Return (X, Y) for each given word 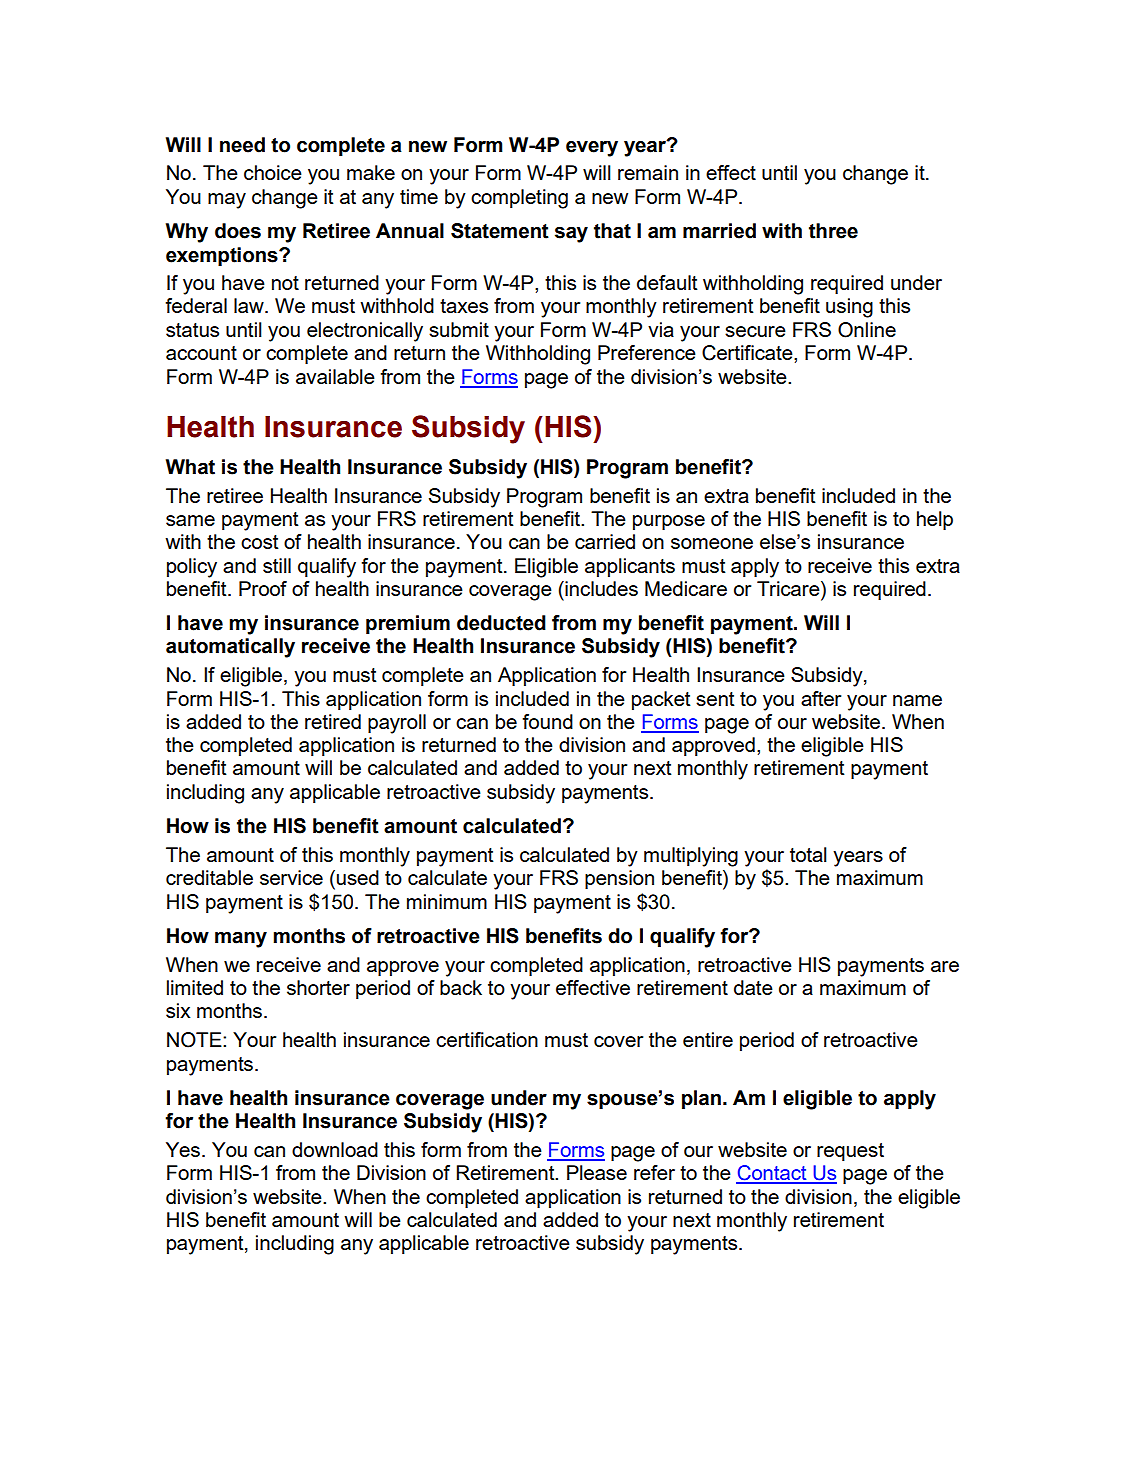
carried (605, 541)
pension (619, 879)
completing (519, 199)
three (833, 231)
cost (260, 542)
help (935, 520)
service (291, 877)
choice (273, 172)
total (808, 854)
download (335, 1149)
